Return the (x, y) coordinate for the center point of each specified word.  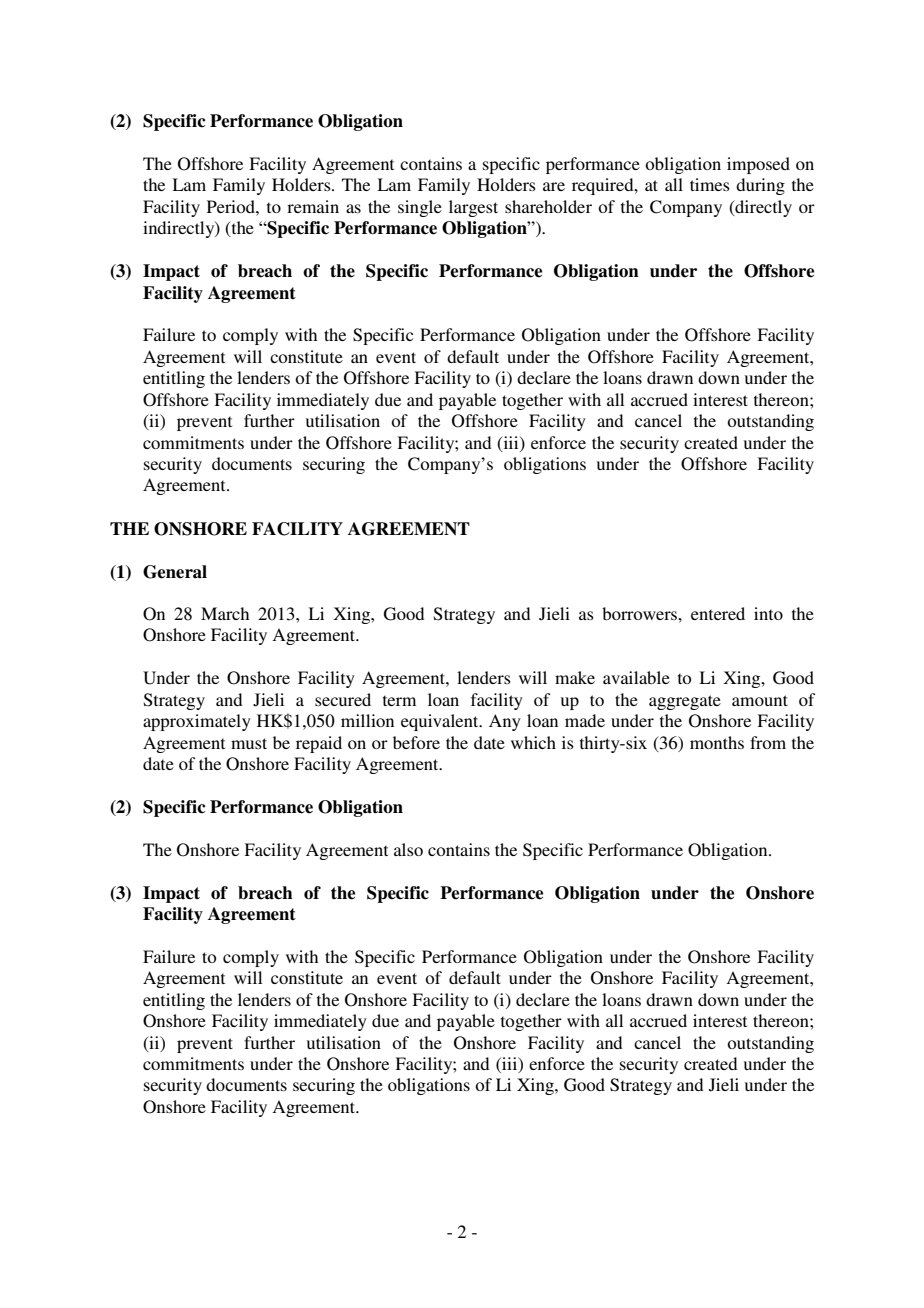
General (175, 572)
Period (232, 206)
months (717, 742)
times (710, 184)
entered (718, 613)
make (575, 677)
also (408, 849)
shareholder (548, 206)
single (420, 208)
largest (473, 208)
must (249, 743)
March (225, 613)
